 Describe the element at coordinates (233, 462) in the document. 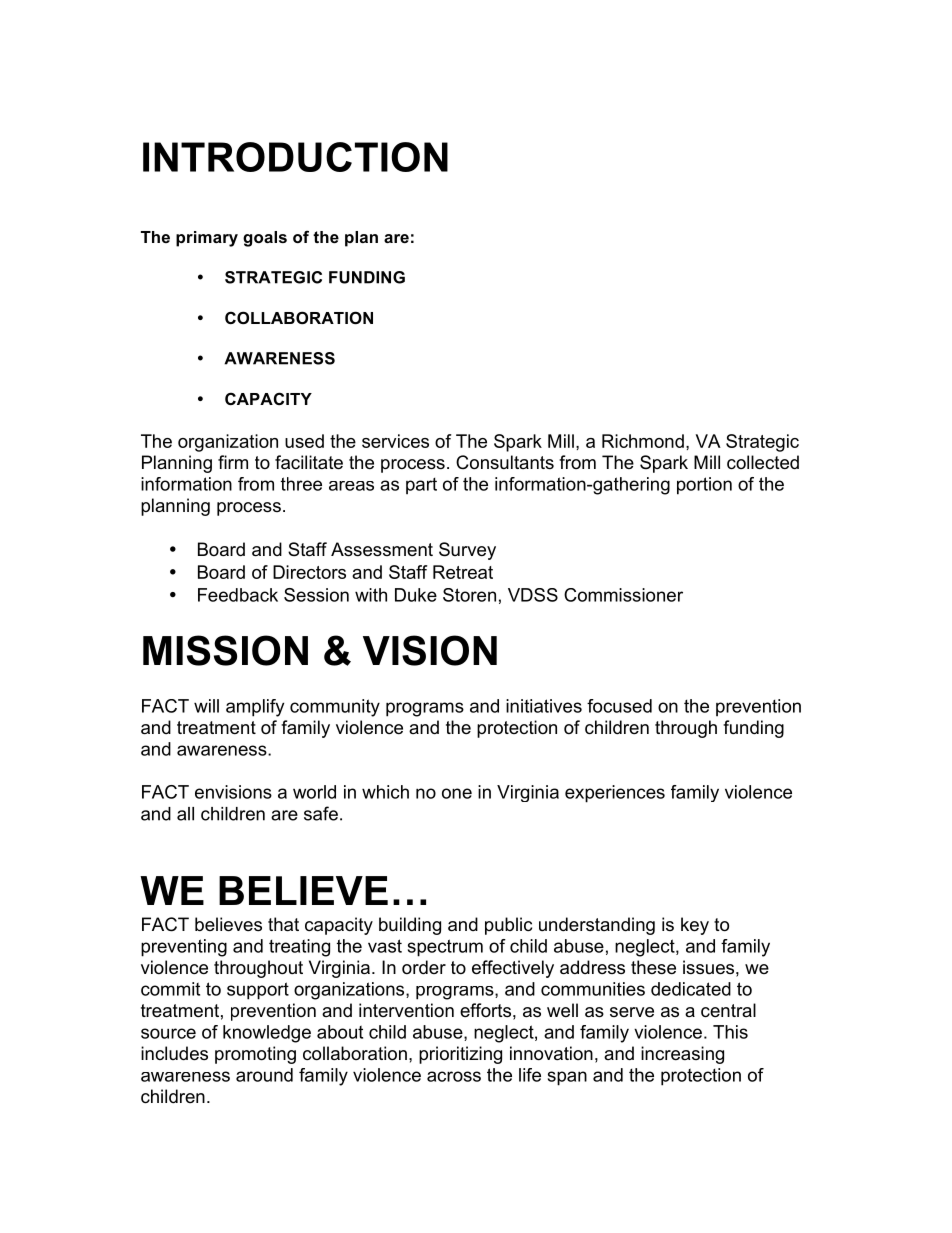

I see `firm` at that location.
